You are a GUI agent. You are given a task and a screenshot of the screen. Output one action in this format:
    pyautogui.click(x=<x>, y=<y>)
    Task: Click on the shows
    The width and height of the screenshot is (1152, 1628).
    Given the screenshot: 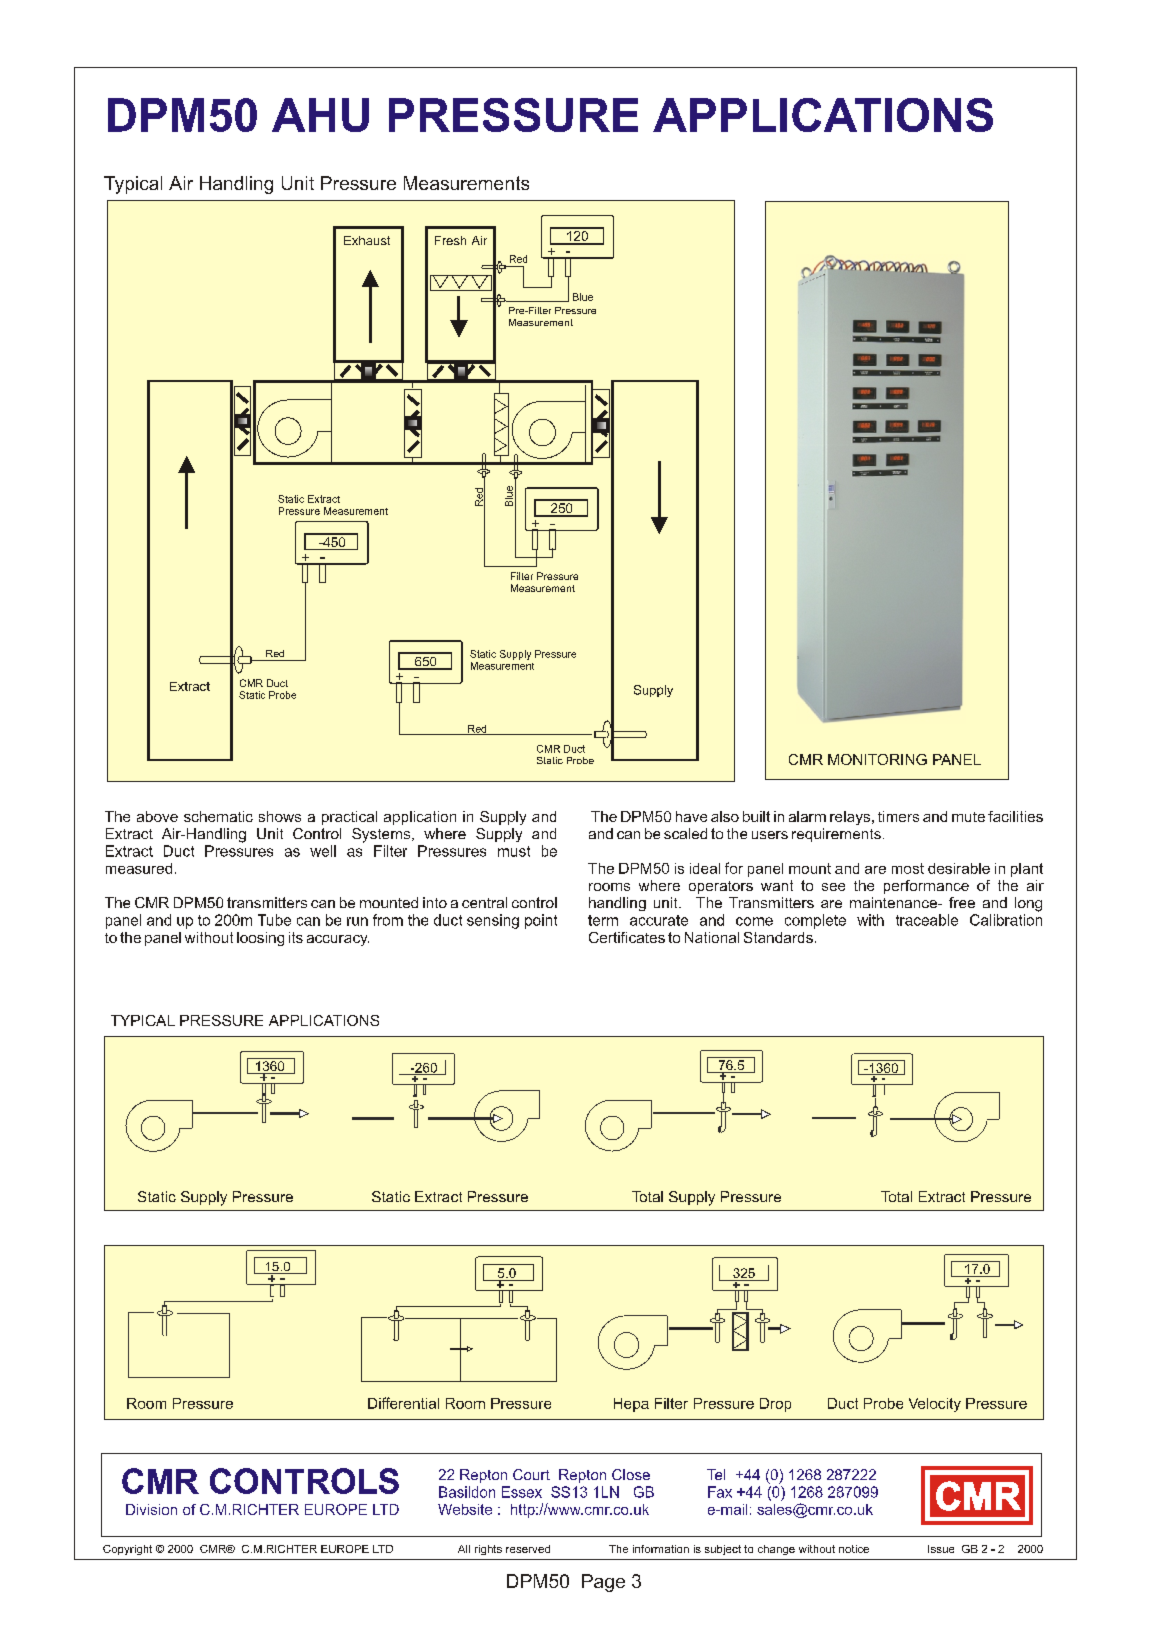 What is the action you would take?
    pyautogui.click(x=280, y=816)
